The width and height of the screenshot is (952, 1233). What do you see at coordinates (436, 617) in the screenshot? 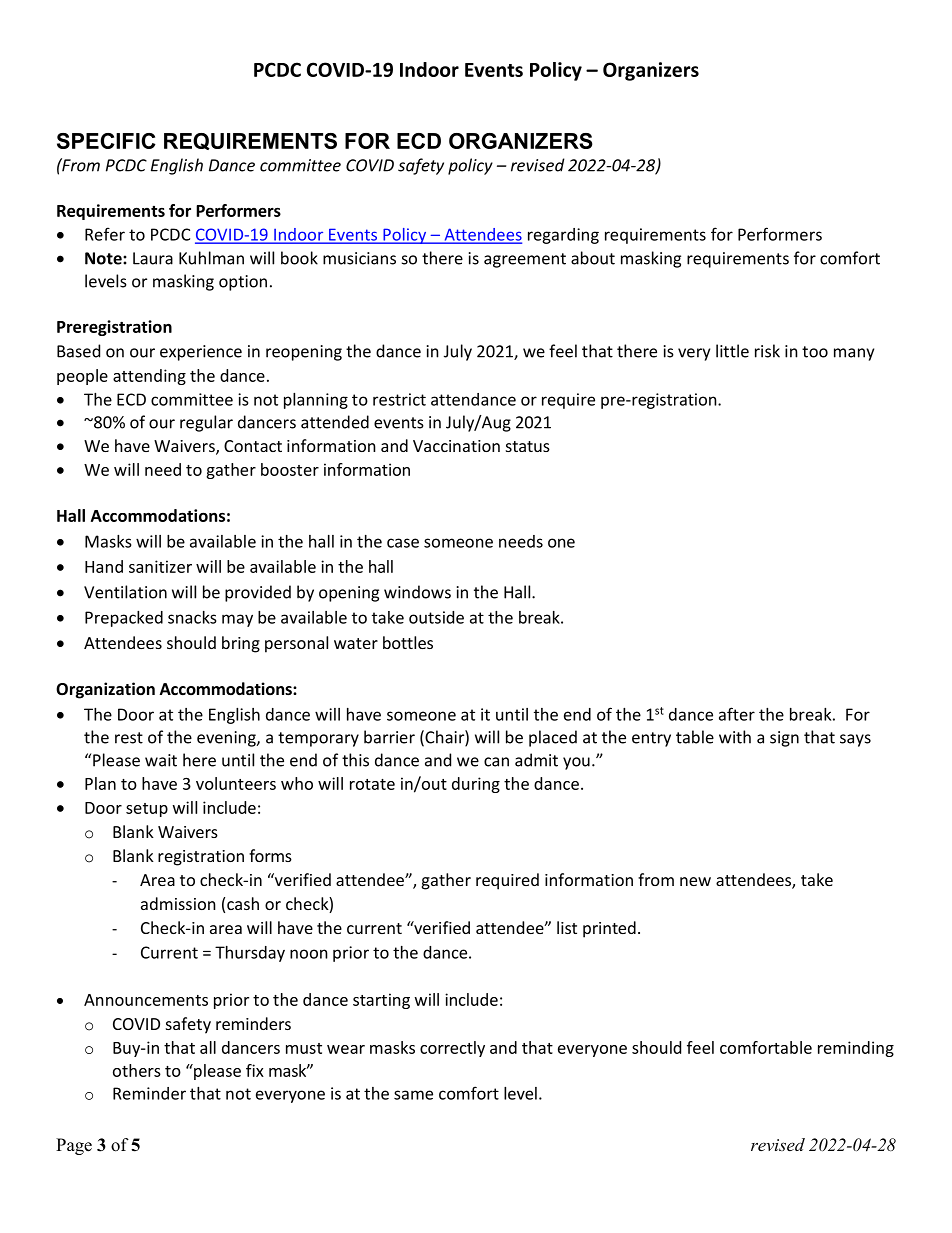
I see `outside` at bounding box center [436, 617].
